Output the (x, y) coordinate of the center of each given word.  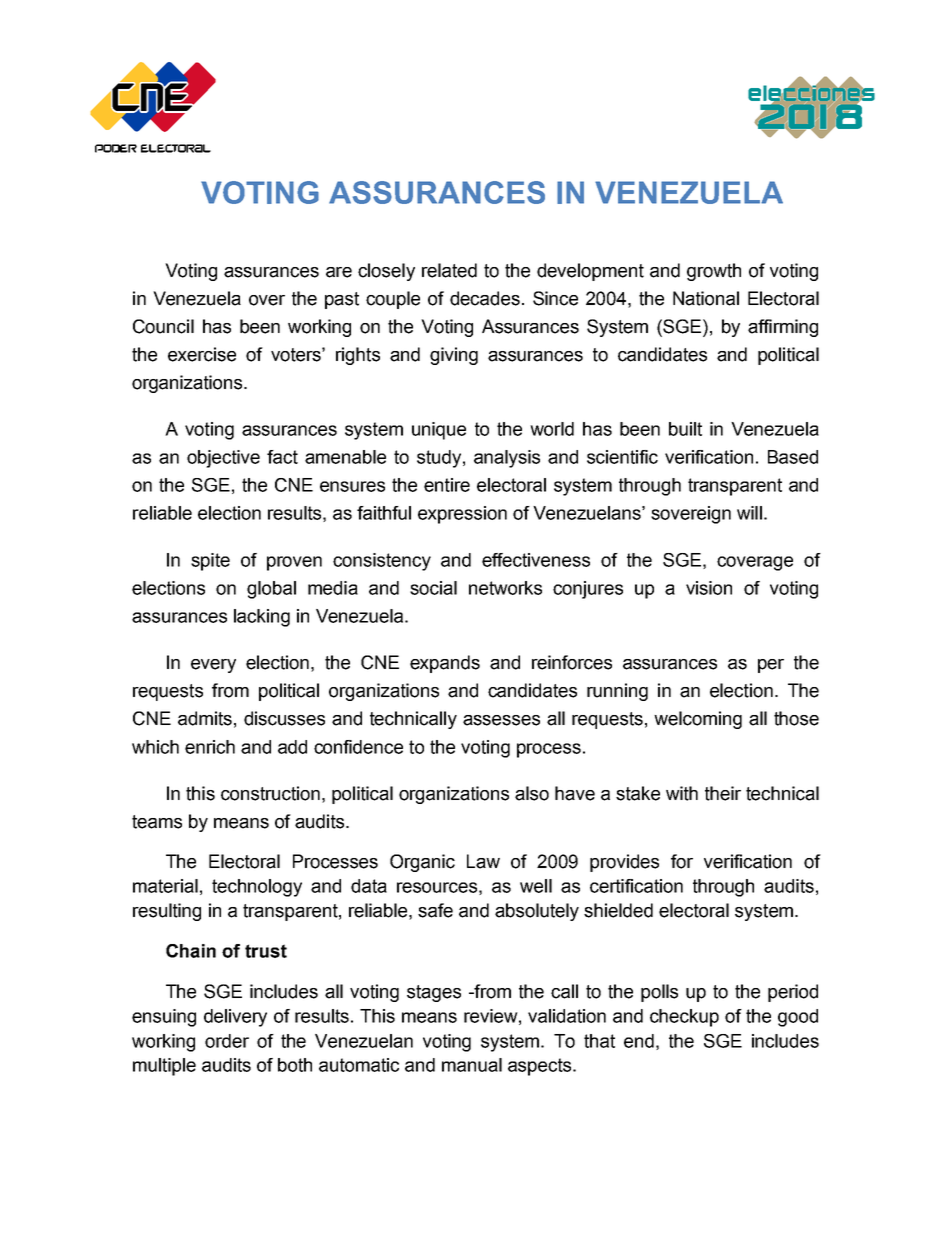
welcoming (698, 720)
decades (485, 298)
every (213, 666)
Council (163, 326)
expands (445, 664)
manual (472, 1065)
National (706, 298)
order (227, 1041)
